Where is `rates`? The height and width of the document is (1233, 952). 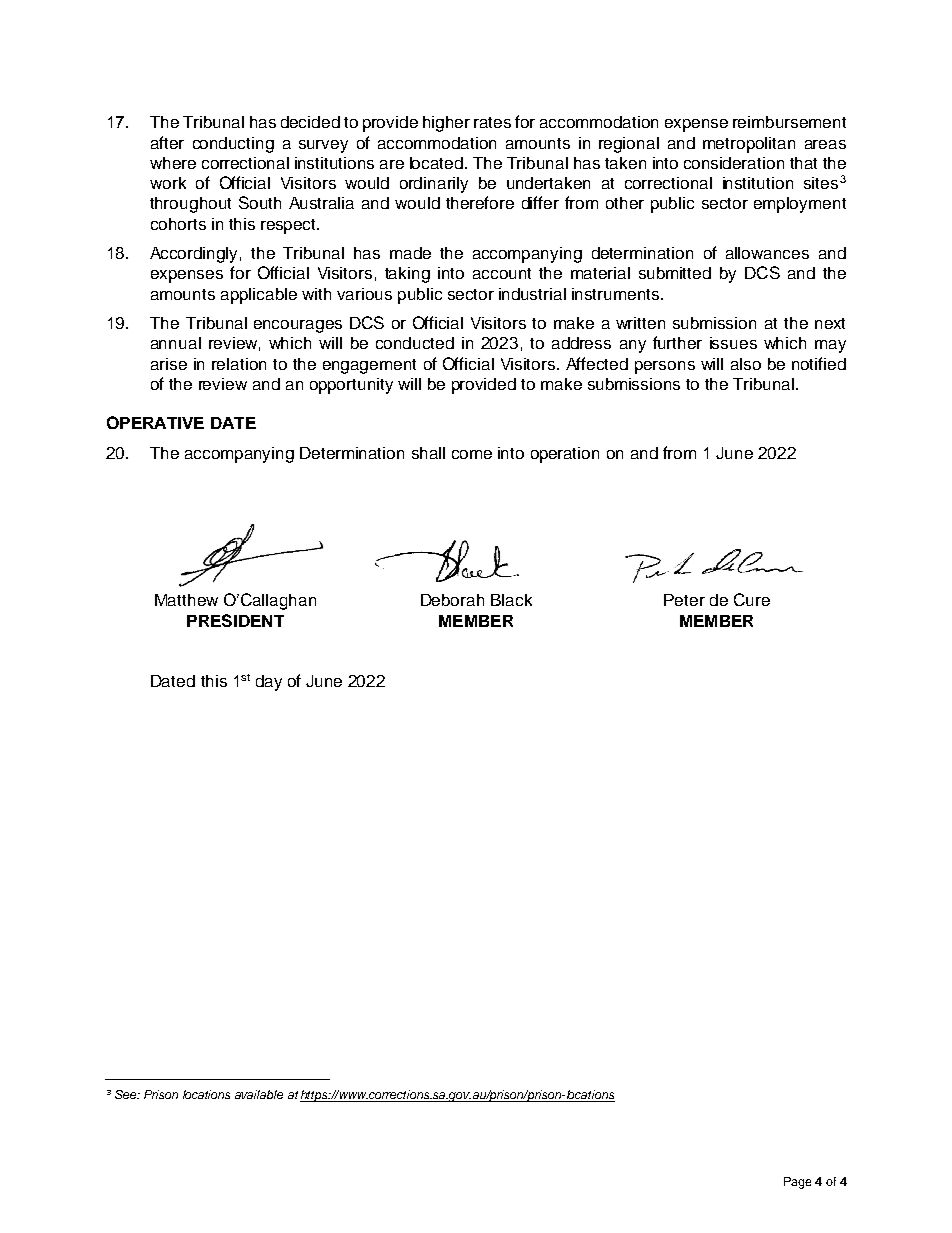
rates is located at coordinates (492, 122).
